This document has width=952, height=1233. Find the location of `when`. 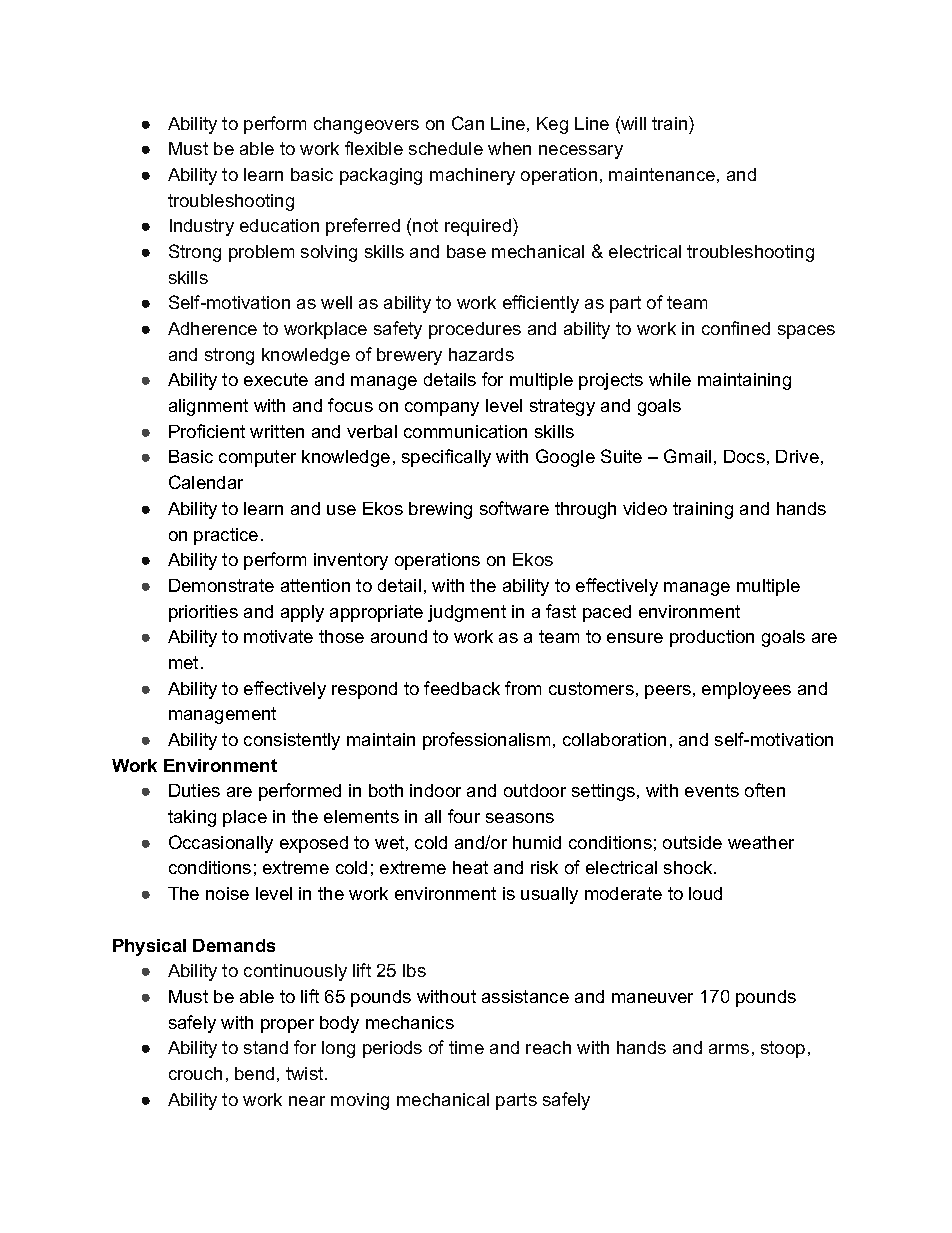

when is located at coordinates (509, 148).
